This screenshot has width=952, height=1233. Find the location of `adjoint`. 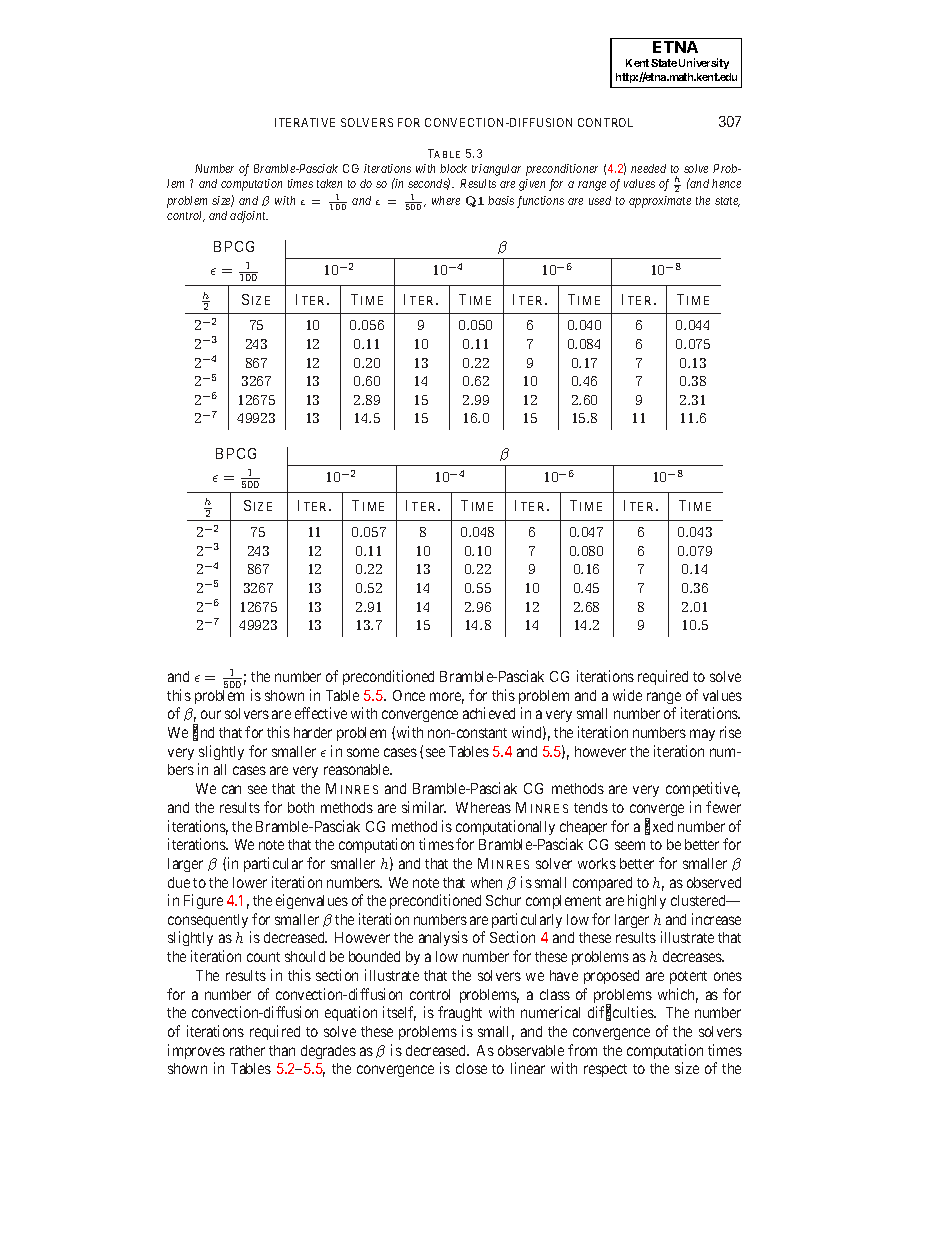

adjoint is located at coordinates (249, 217).
